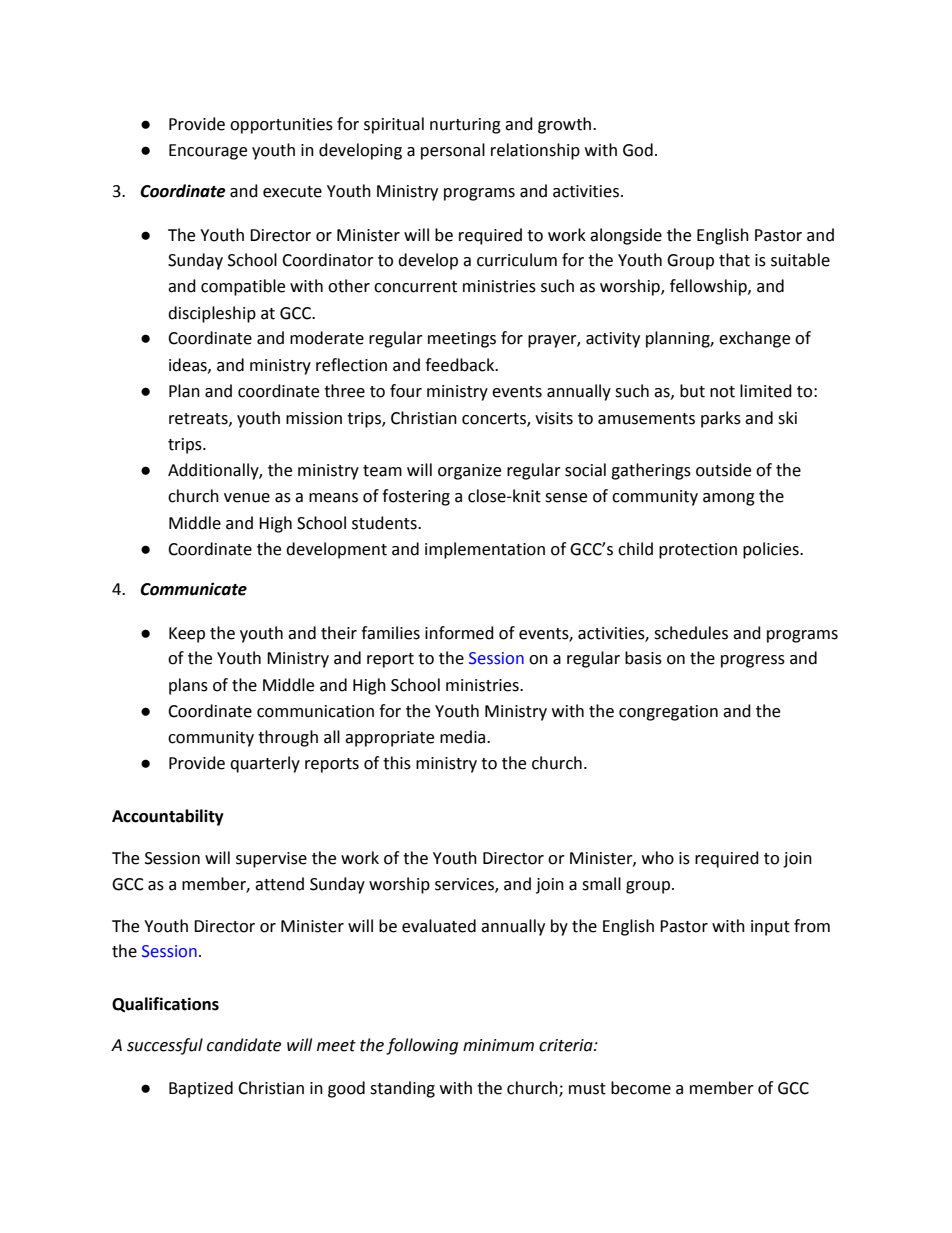 The height and width of the screenshot is (1233, 952). What do you see at coordinates (469, 472) in the screenshot?
I see `organize` at bounding box center [469, 472].
